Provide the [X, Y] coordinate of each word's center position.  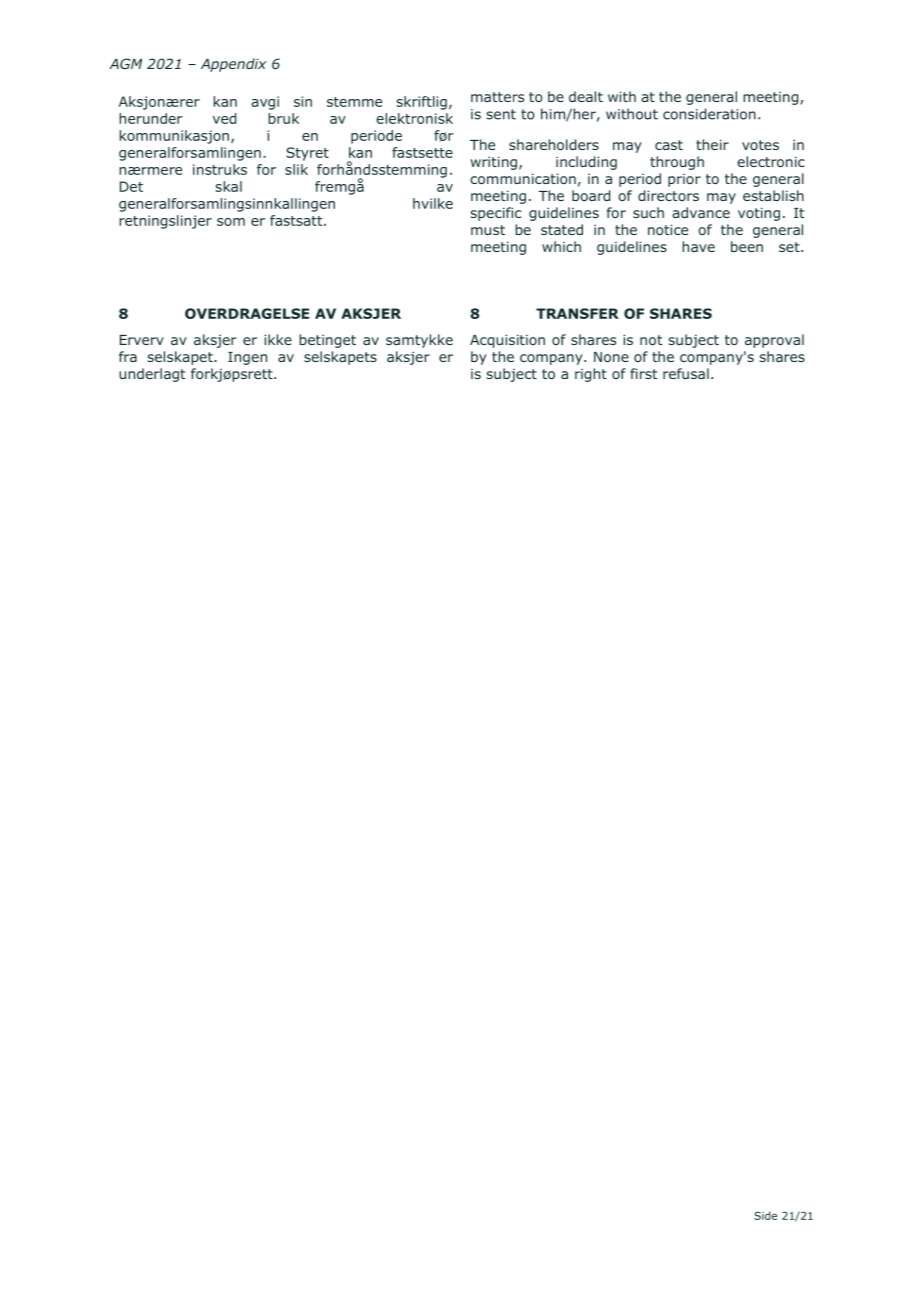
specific [496, 214]
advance [701, 212]
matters [497, 97]
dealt [586, 96]
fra [128, 356]
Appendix [234, 65]
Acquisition [507, 341]
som [231, 222]
